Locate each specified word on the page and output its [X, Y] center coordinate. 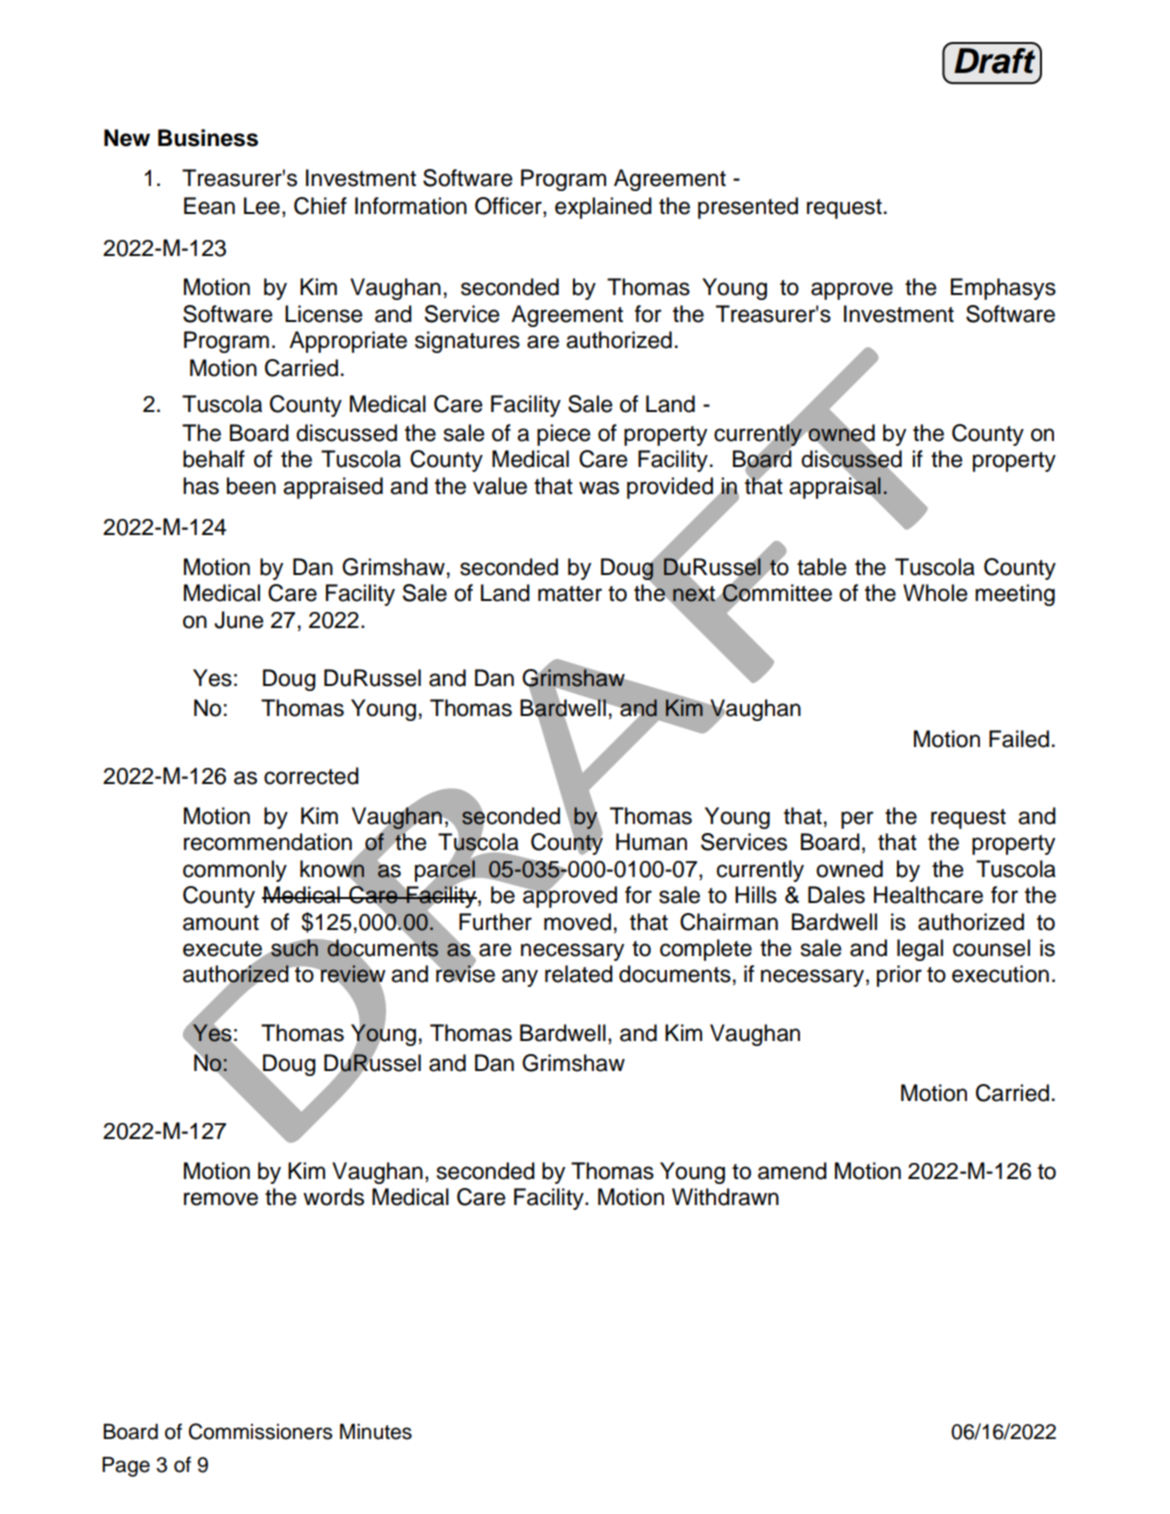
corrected [311, 776]
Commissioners [261, 1431]
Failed [1019, 739]
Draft [996, 60]
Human [651, 842]
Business [208, 138]
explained [603, 208]
